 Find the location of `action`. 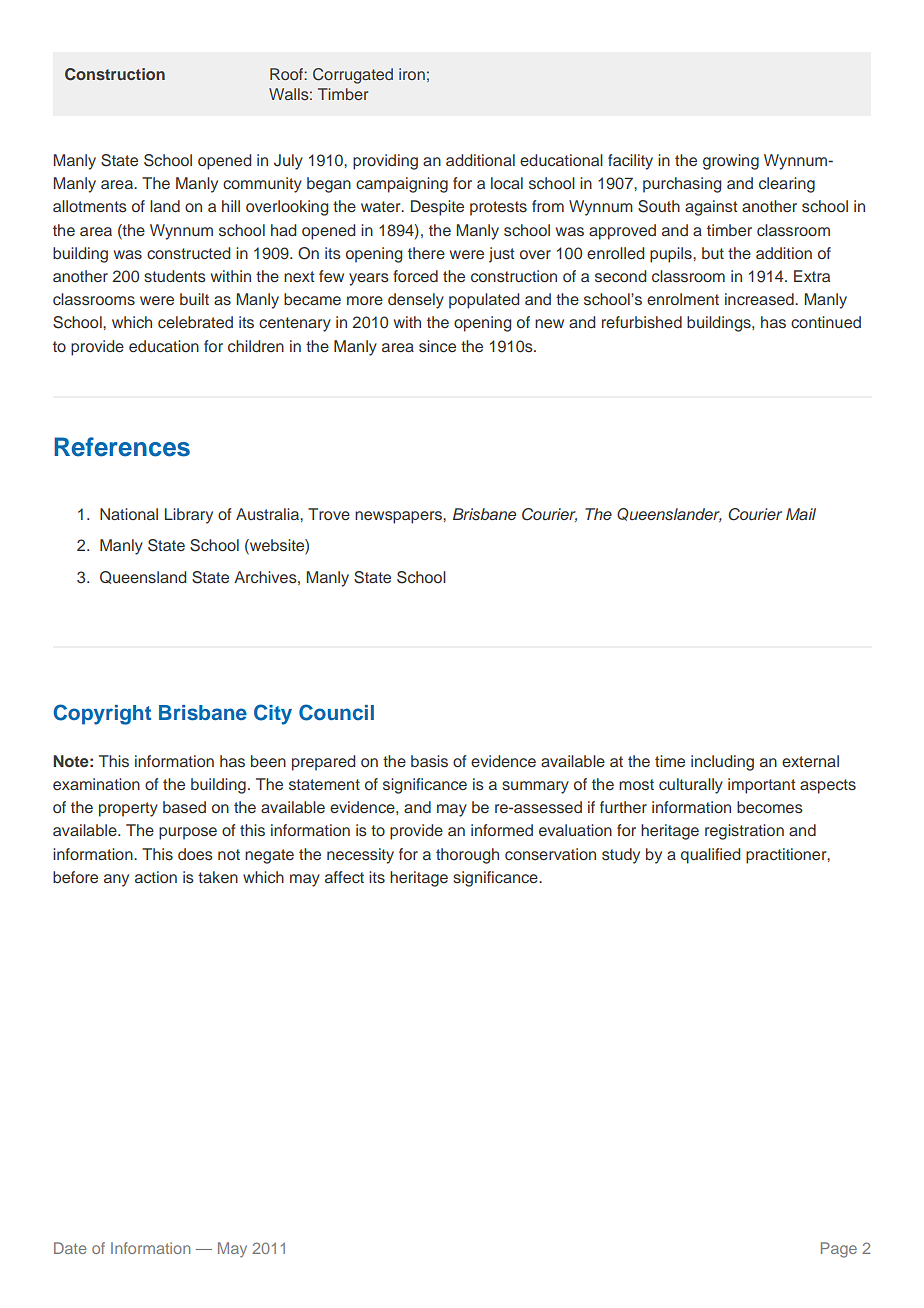

action is located at coordinates (156, 877).
